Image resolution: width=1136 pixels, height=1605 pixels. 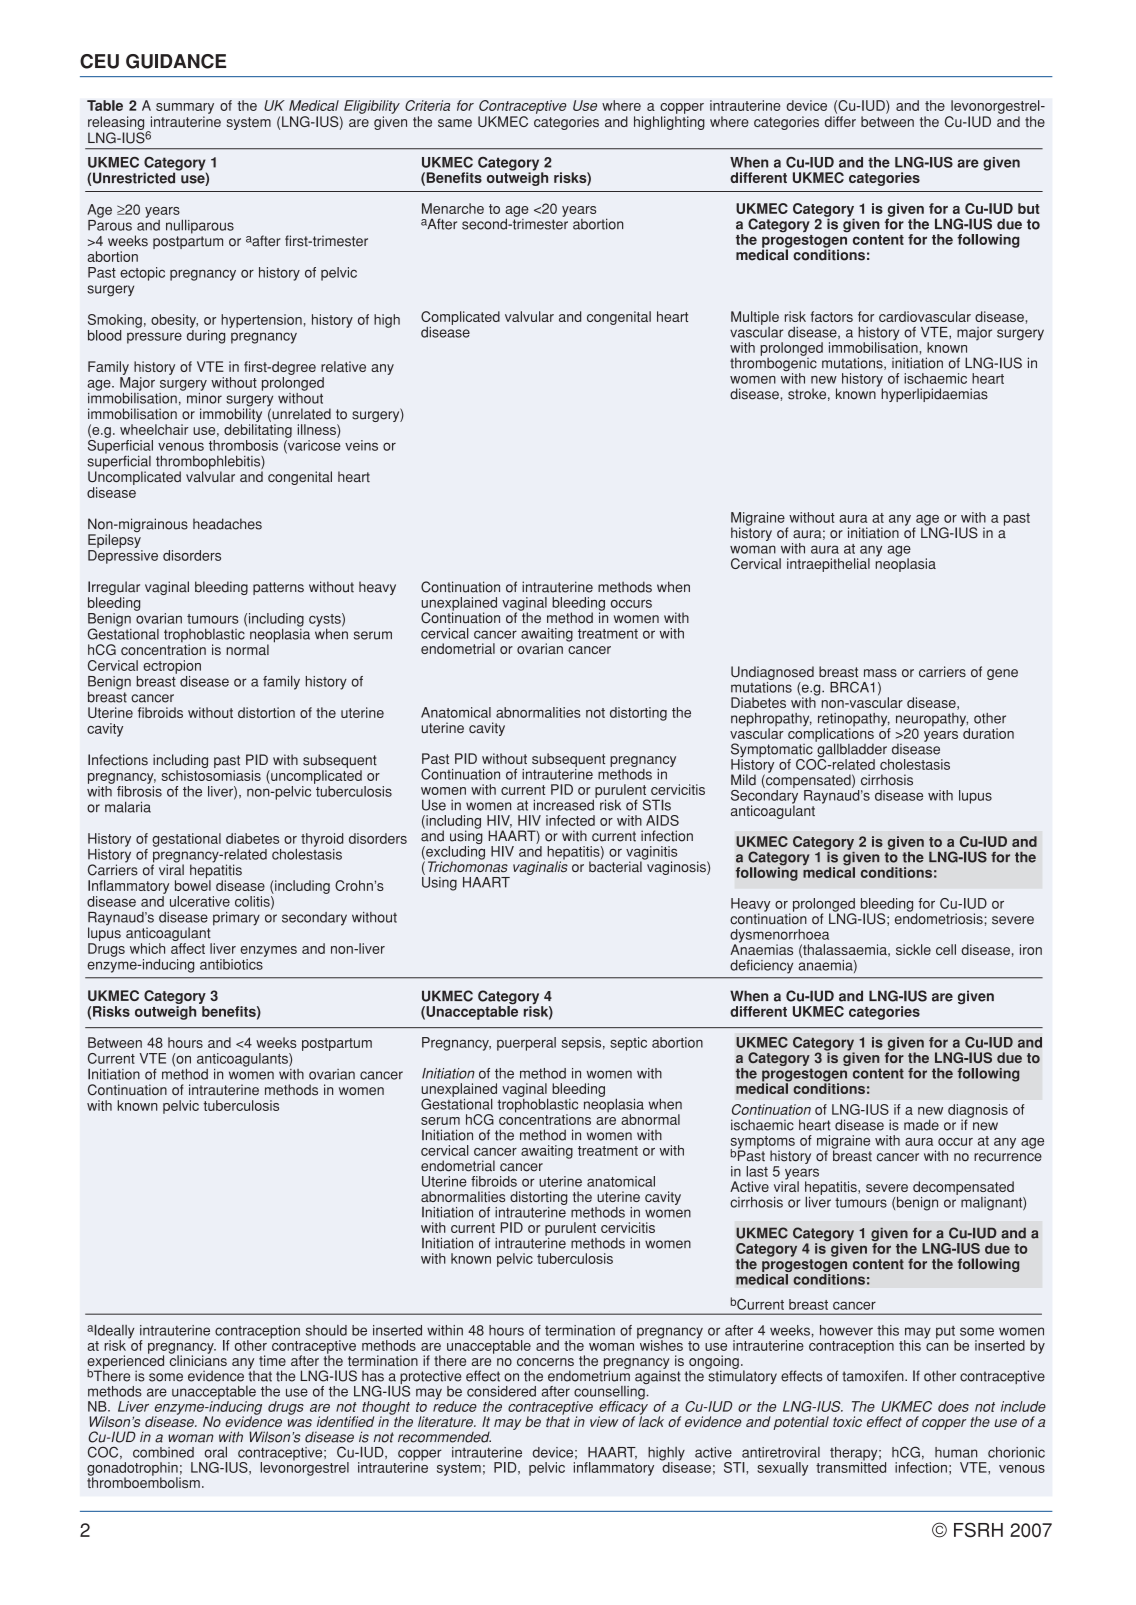 What do you see at coordinates (215, 1452) in the screenshot?
I see `oral` at bounding box center [215, 1452].
